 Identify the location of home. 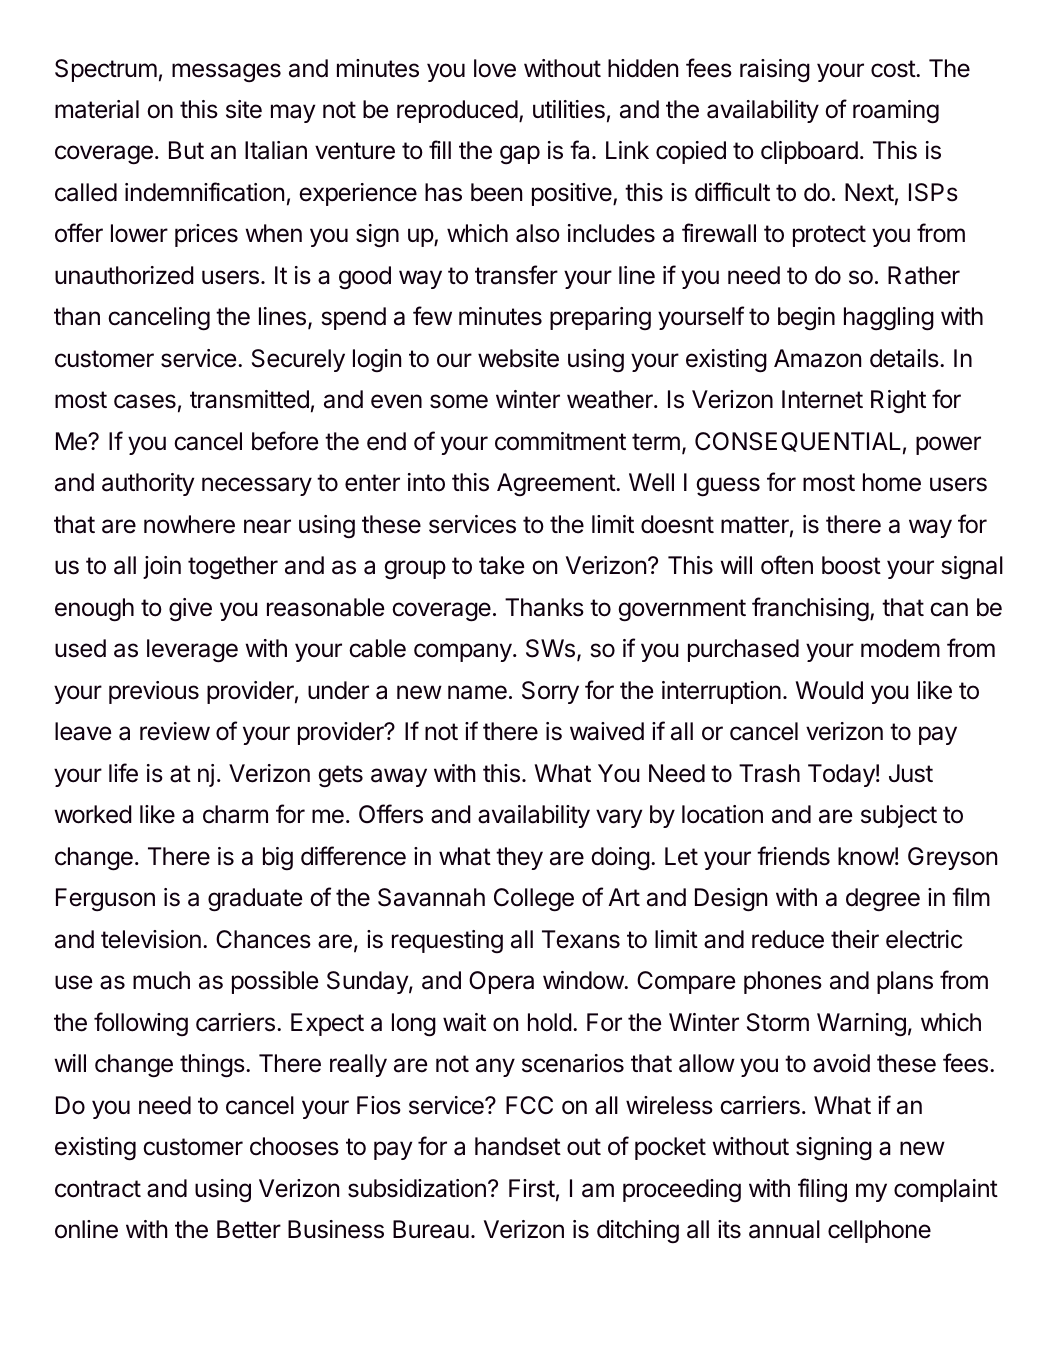
(892, 482).
